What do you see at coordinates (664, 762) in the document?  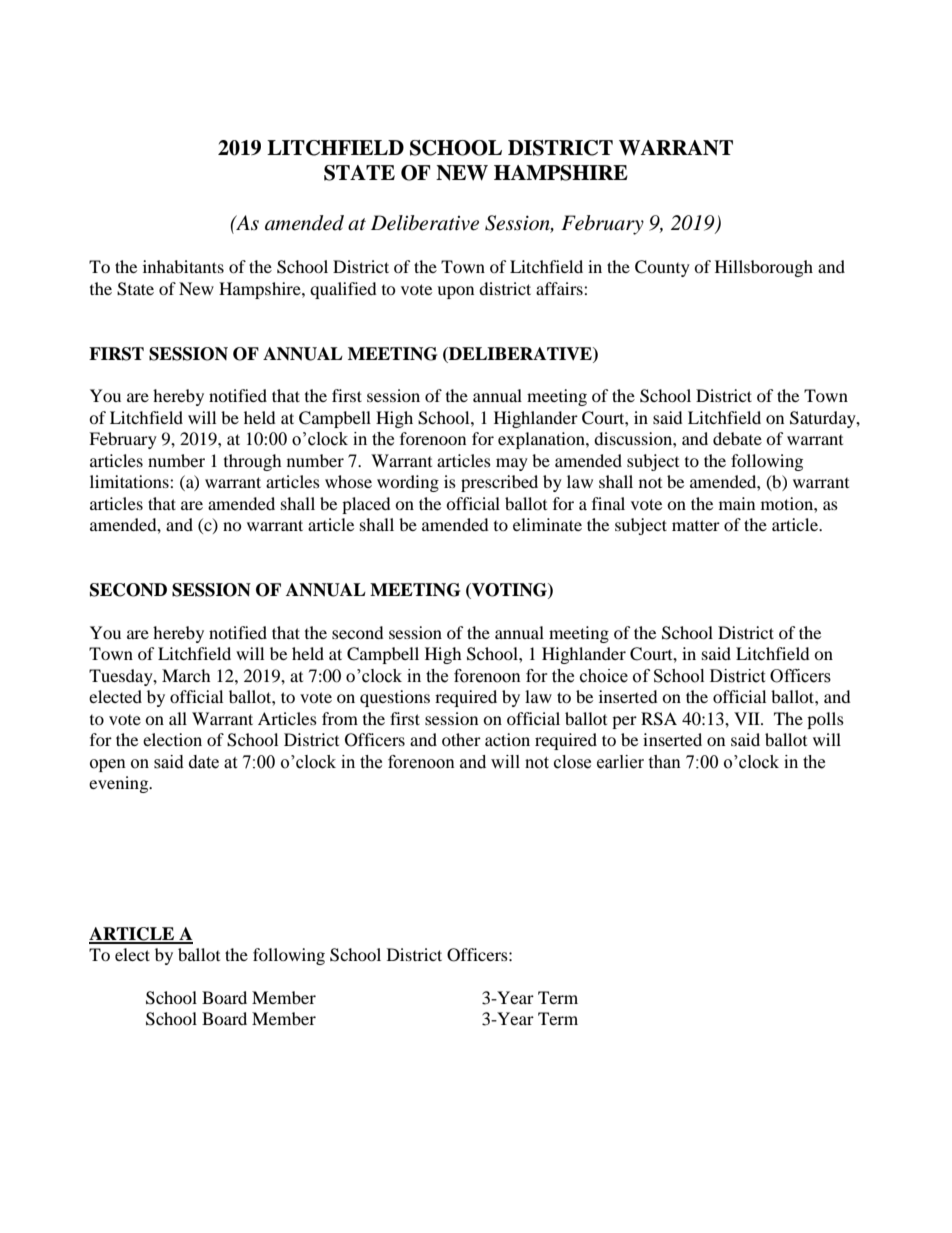 I see `than` at bounding box center [664, 762].
